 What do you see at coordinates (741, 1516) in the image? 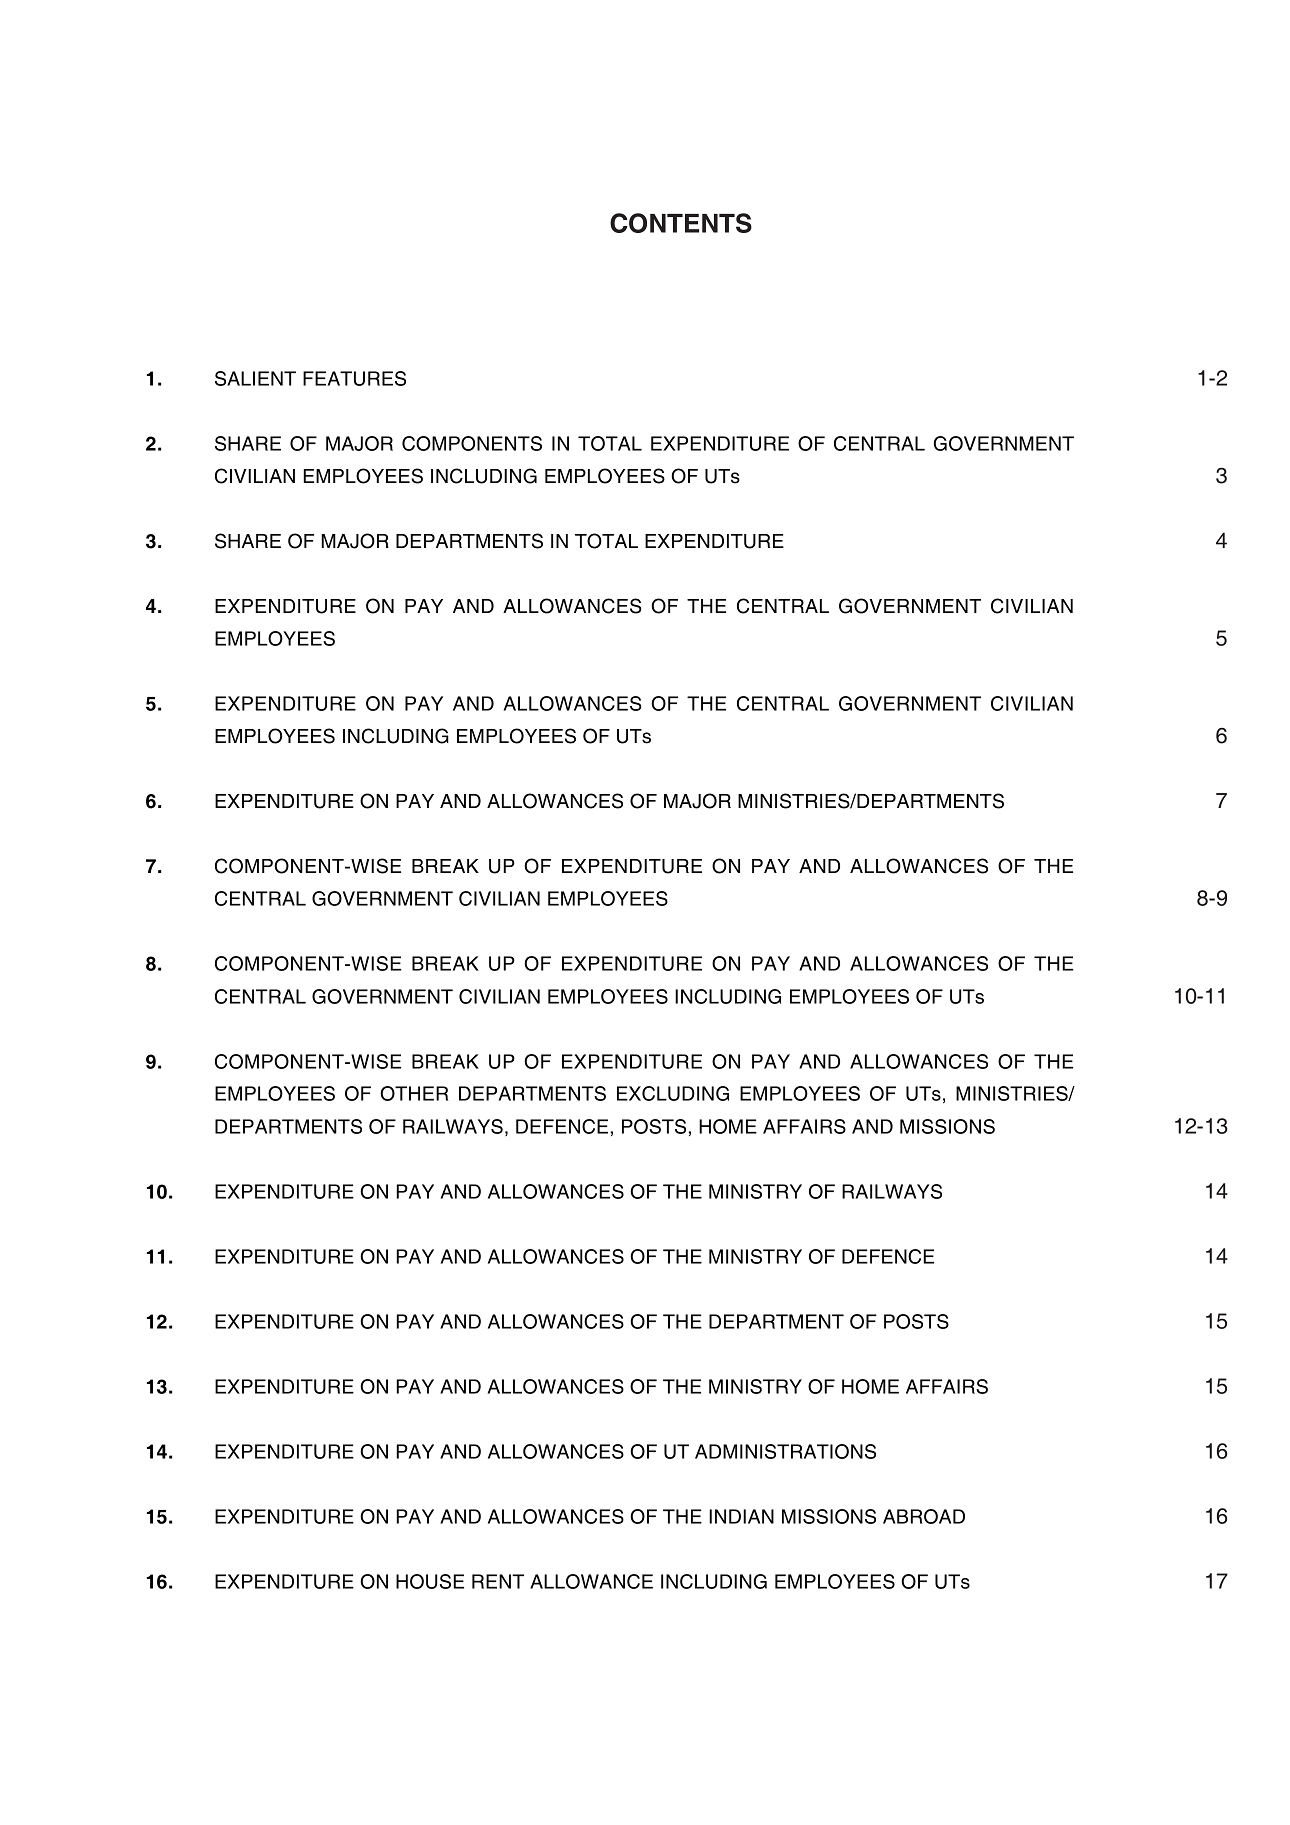
I see `INDIAN` at bounding box center [741, 1516].
